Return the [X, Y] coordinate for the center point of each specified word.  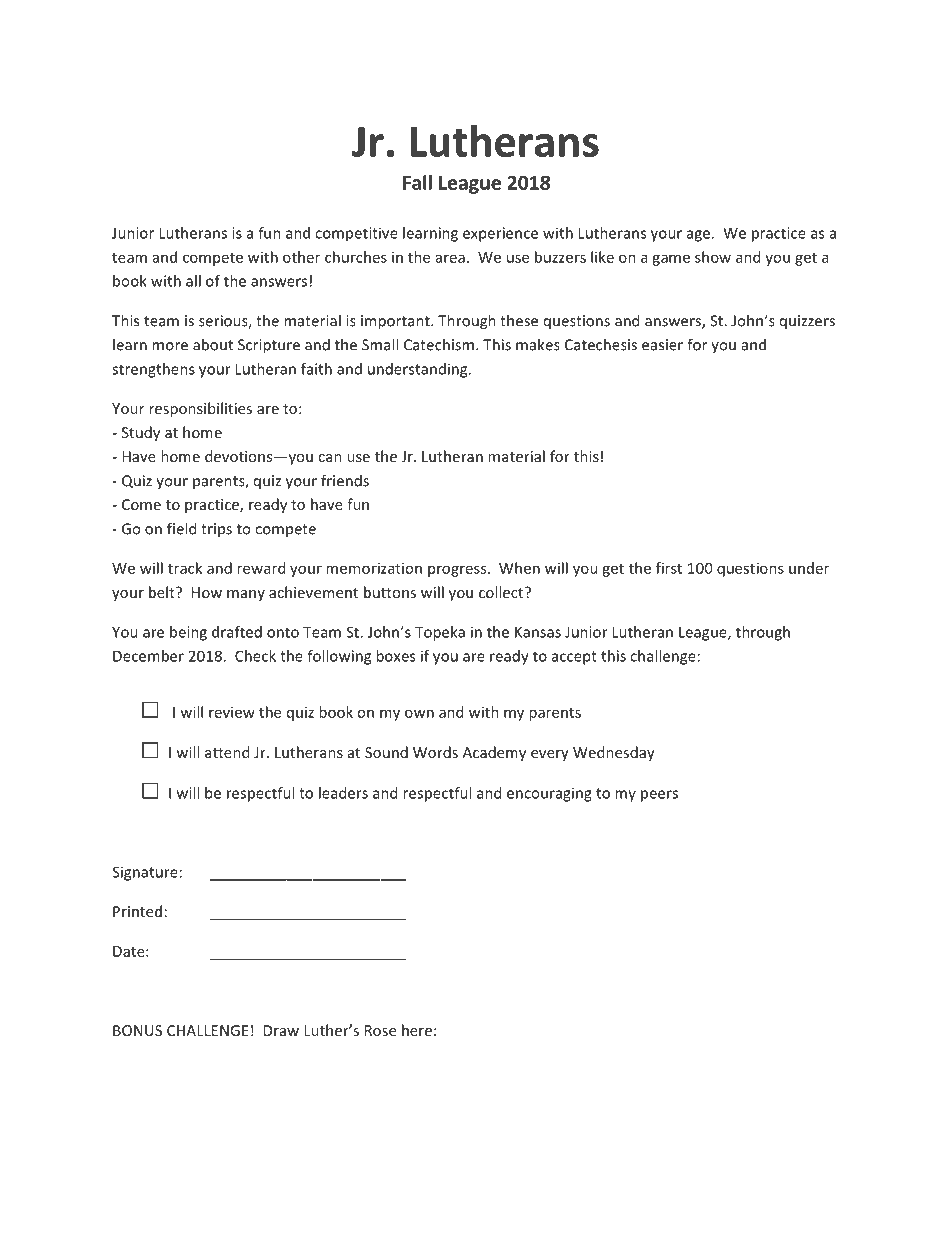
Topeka [440, 633]
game [671, 260]
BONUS [137, 1030]
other [301, 257]
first [669, 568]
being [188, 633]
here [417, 1030]
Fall [417, 182]
